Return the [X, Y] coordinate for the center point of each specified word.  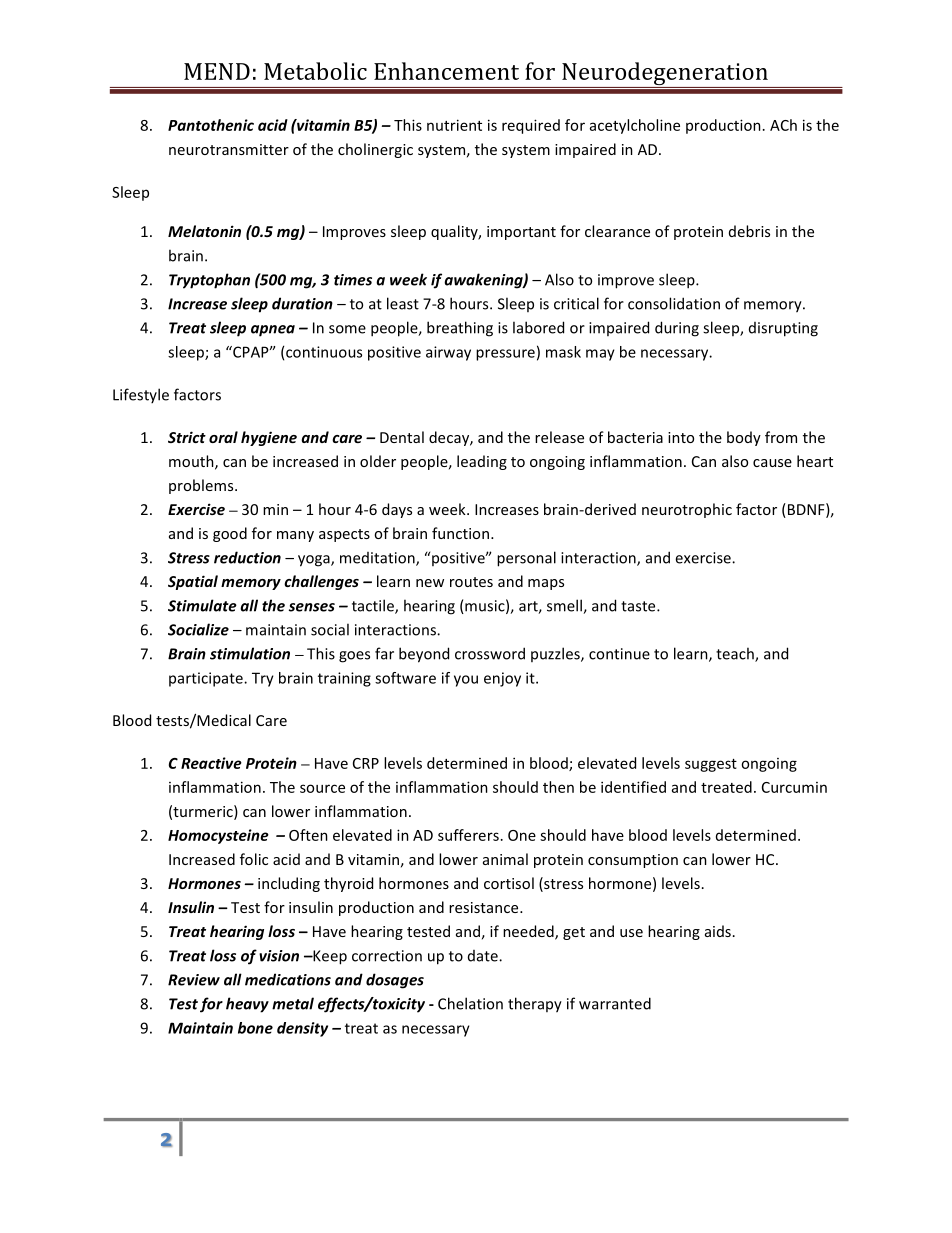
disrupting [783, 329]
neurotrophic [687, 510]
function [460, 533]
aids [718, 931]
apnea [273, 331]
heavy [247, 1005]
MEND [217, 71]
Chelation [470, 1003]
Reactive [211, 763]
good [230, 534]
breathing [460, 329]
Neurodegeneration [665, 75]
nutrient [454, 125]
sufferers [468, 835]
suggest [711, 765]
